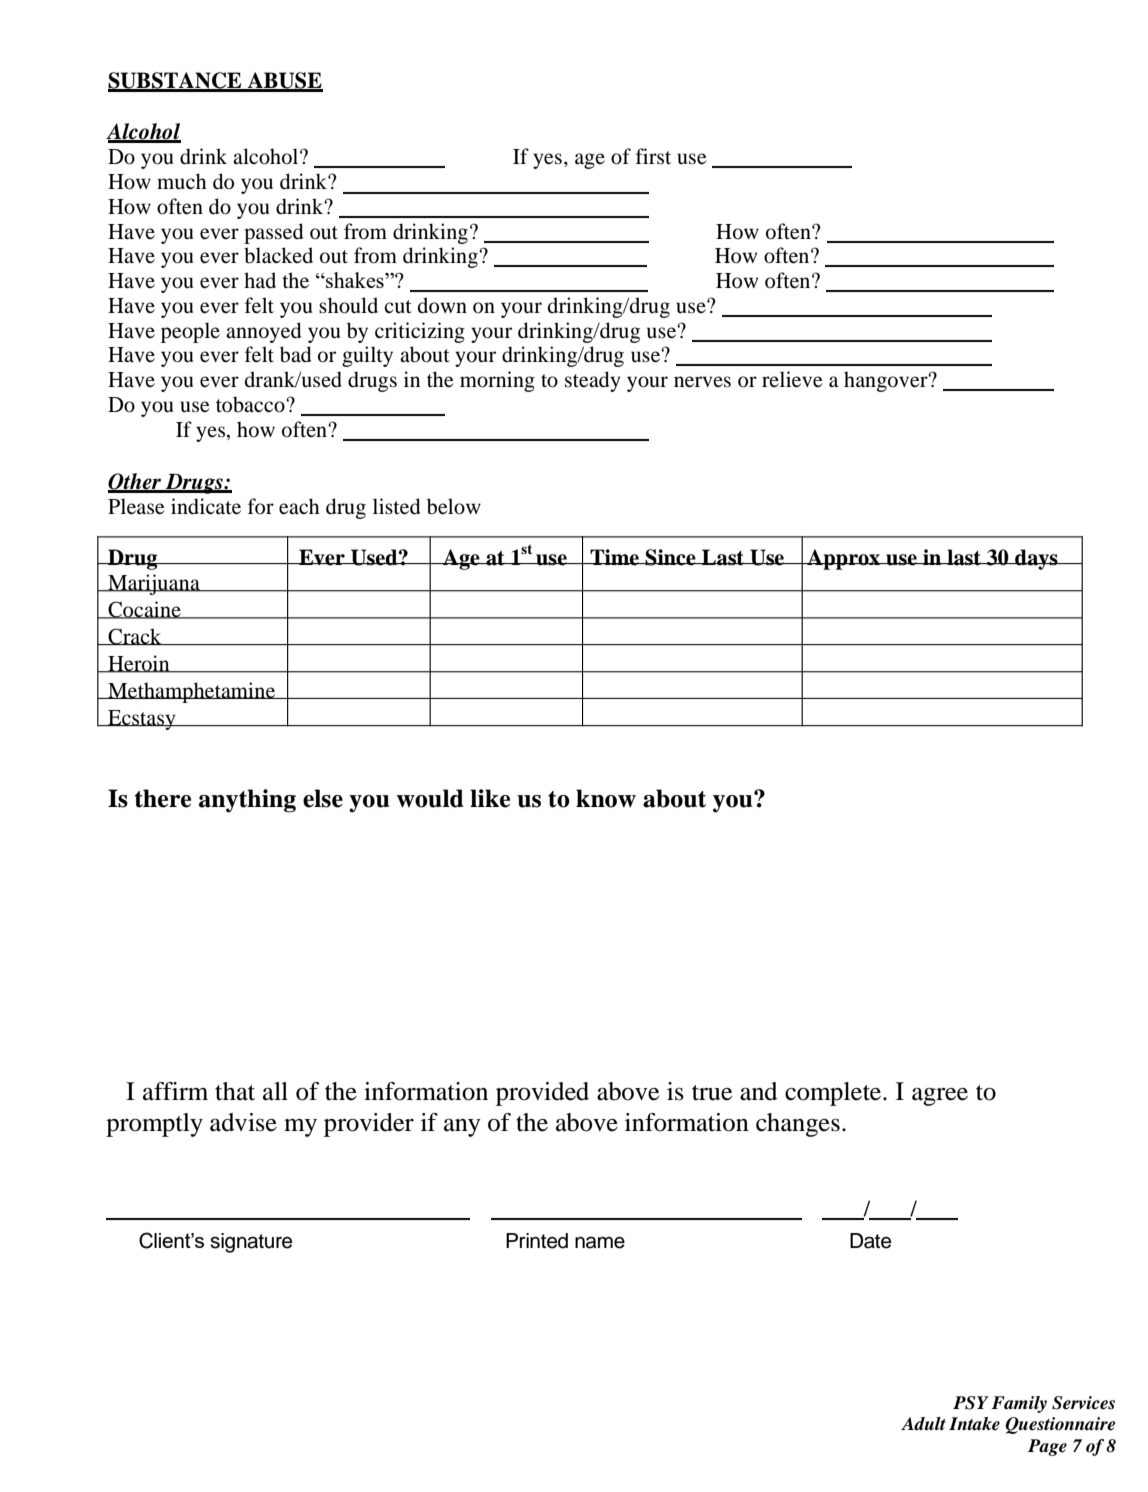 The image size is (1148, 1492). What do you see at coordinates (251, 404) in the screenshot?
I see `tobacco` at bounding box center [251, 404].
